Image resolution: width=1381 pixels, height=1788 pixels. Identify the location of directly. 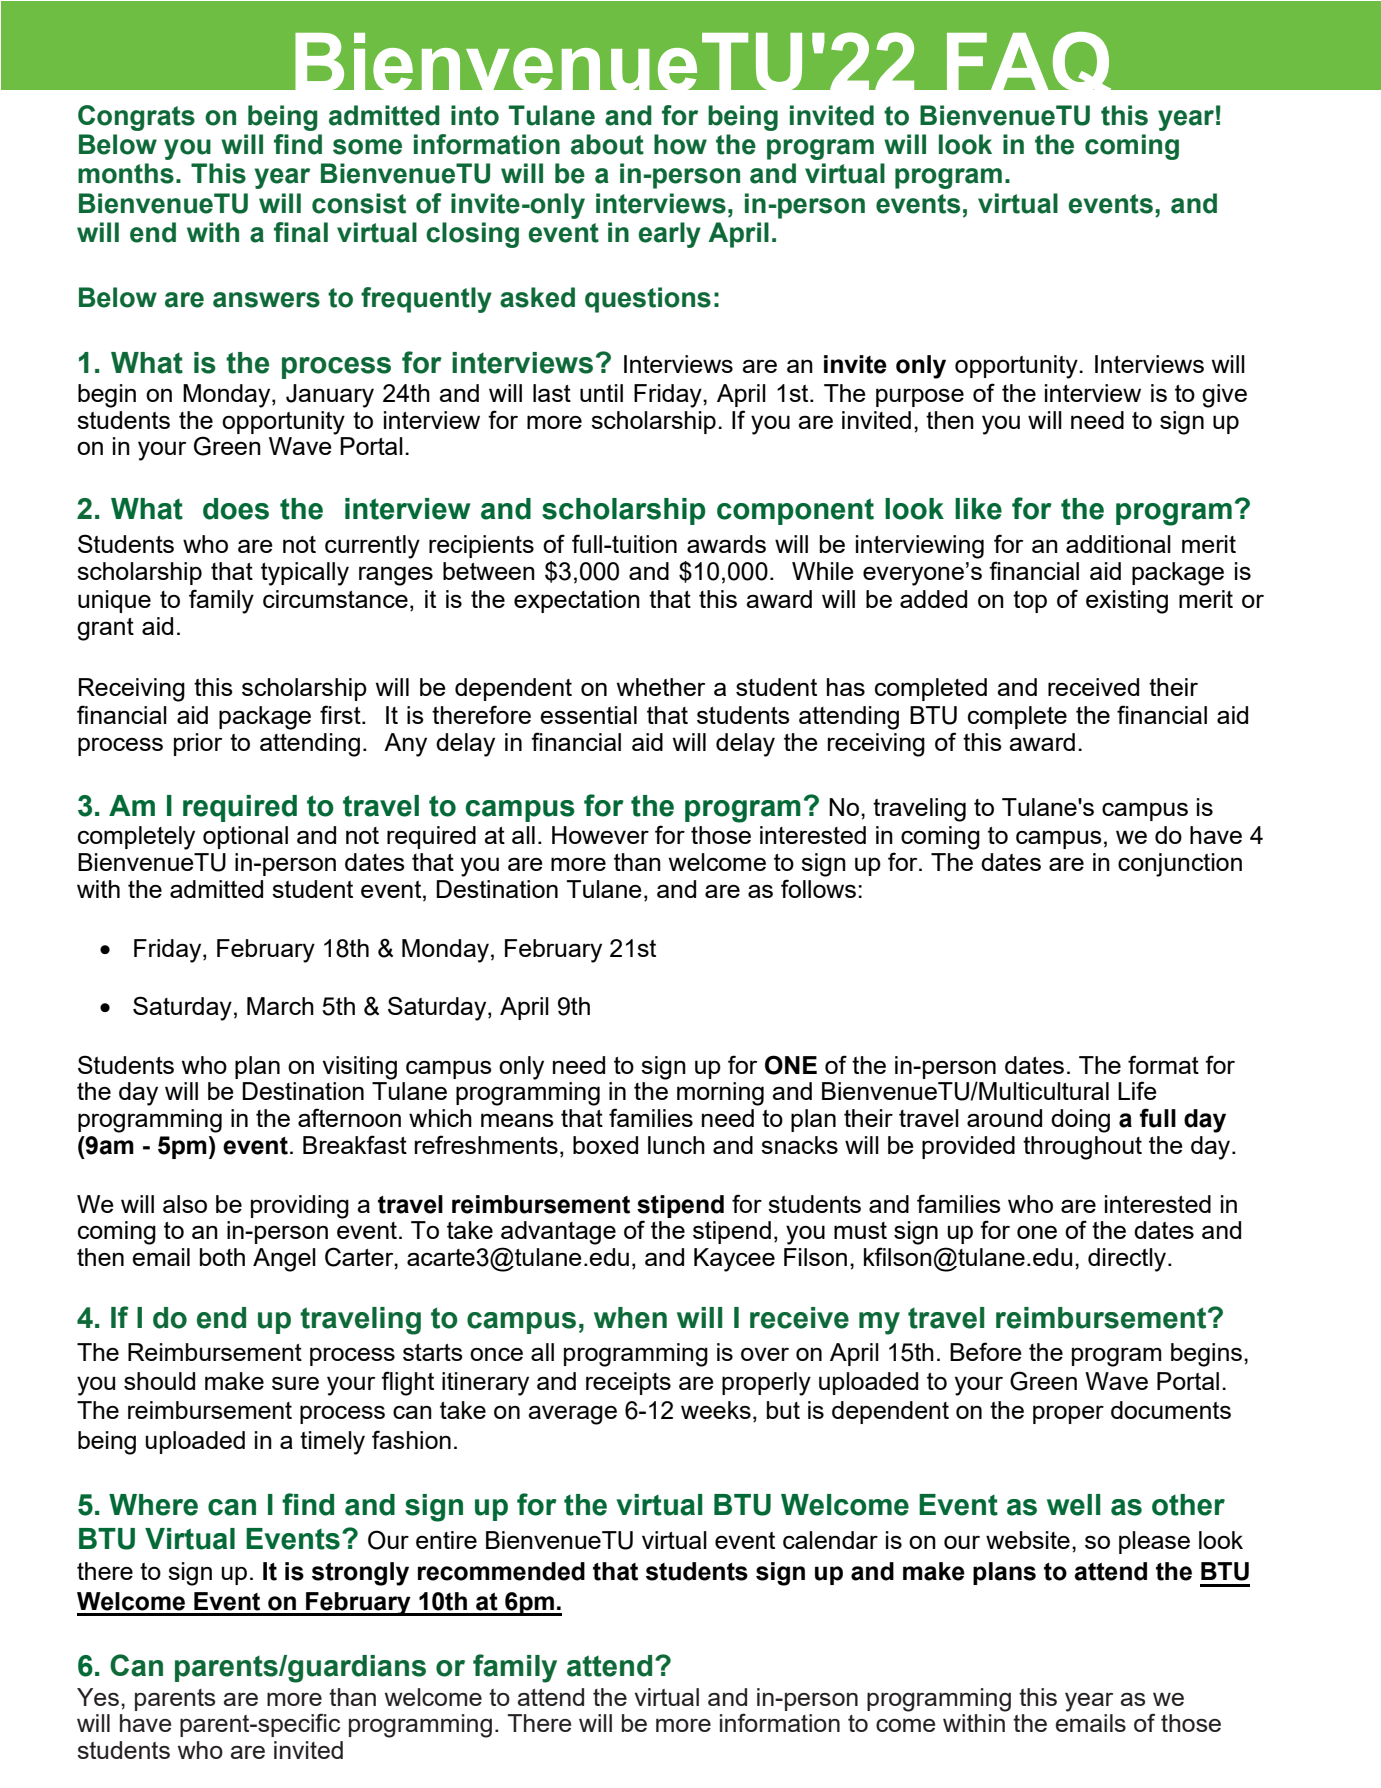
(1128, 1260).
